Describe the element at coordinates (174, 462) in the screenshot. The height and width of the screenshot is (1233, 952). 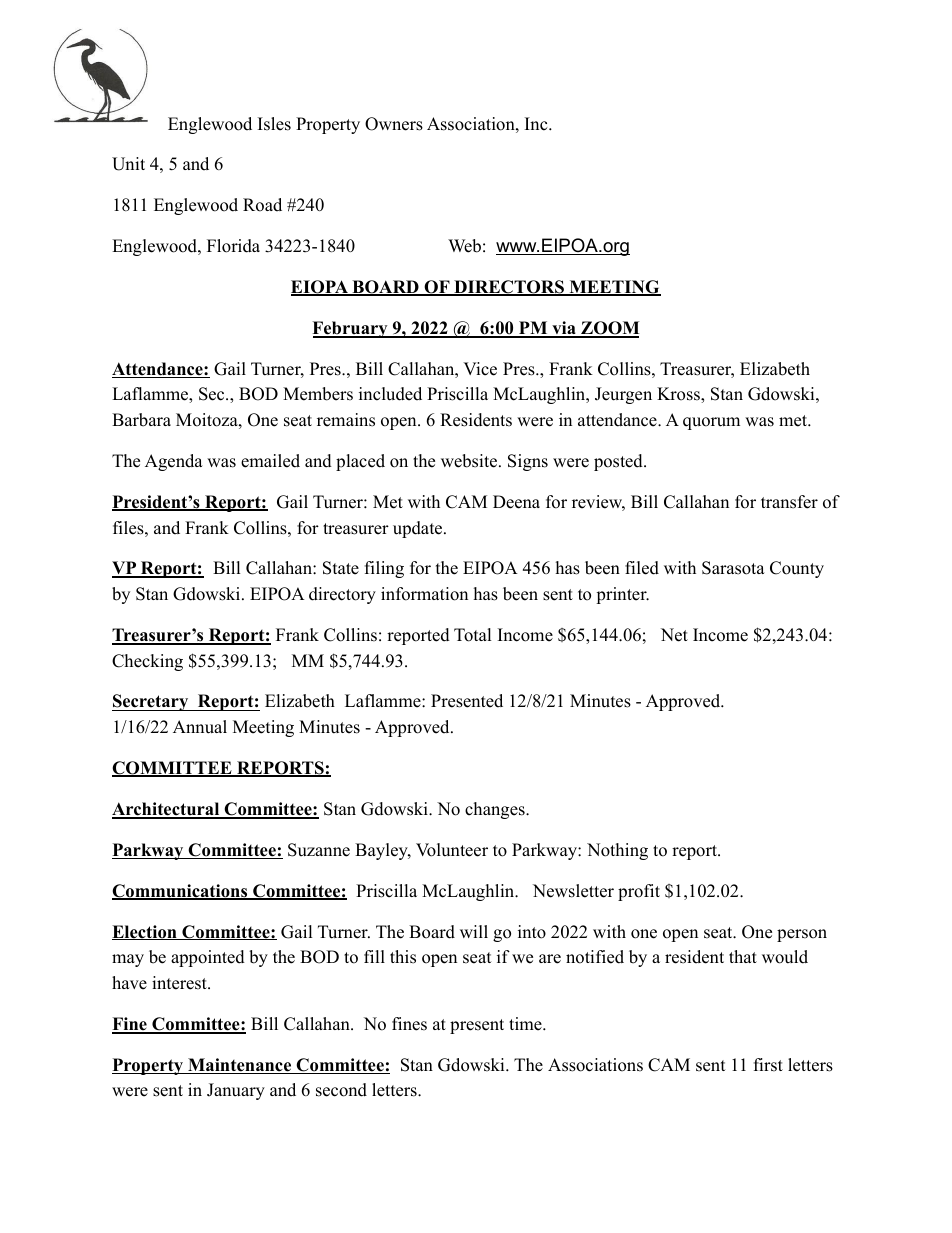
I see `Agenda` at that location.
